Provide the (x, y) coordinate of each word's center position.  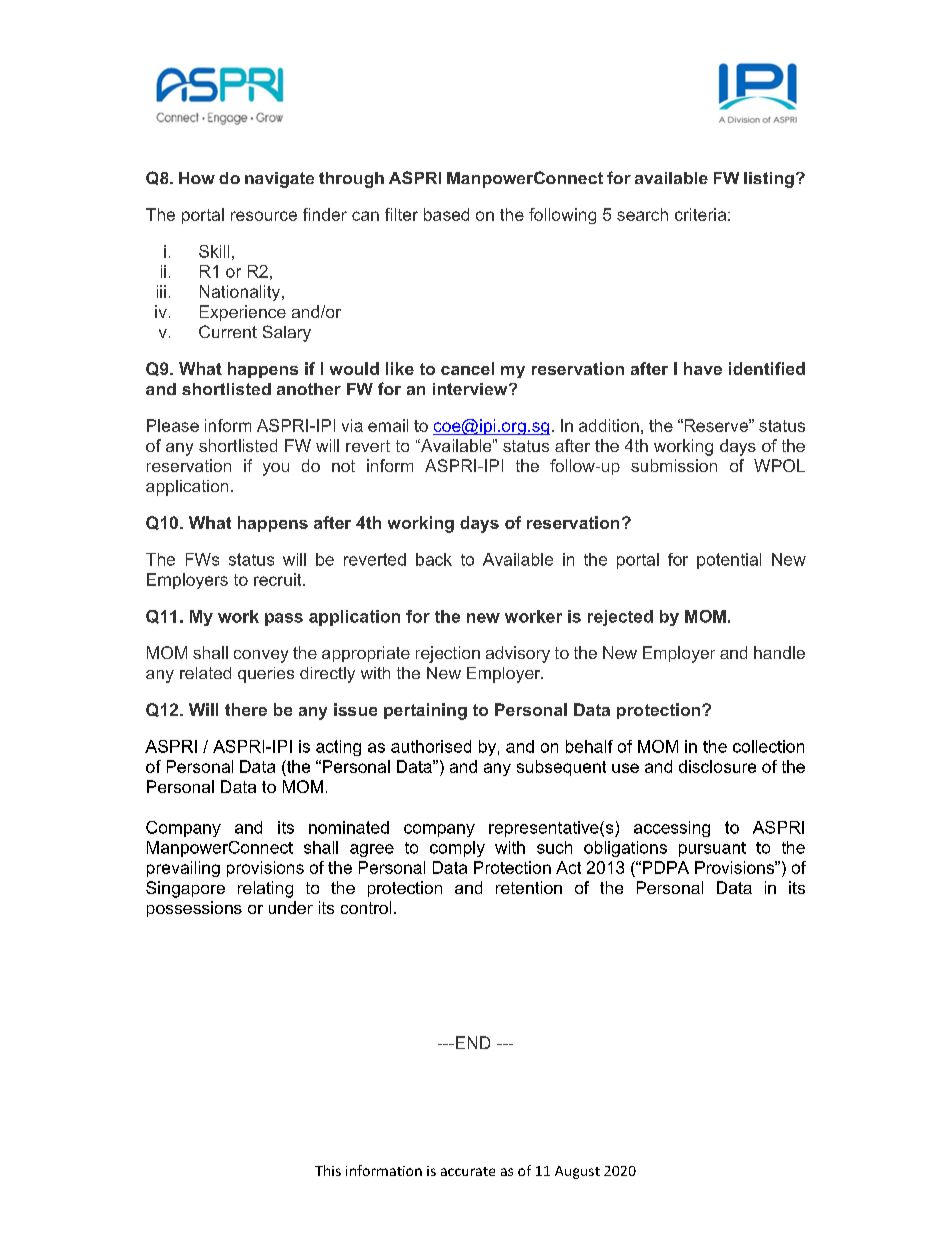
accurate (468, 1171)
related (205, 673)
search (642, 214)
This (328, 1170)
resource (264, 216)
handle (779, 652)
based (446, 214)
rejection (448, 654)
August (577, 1172)
